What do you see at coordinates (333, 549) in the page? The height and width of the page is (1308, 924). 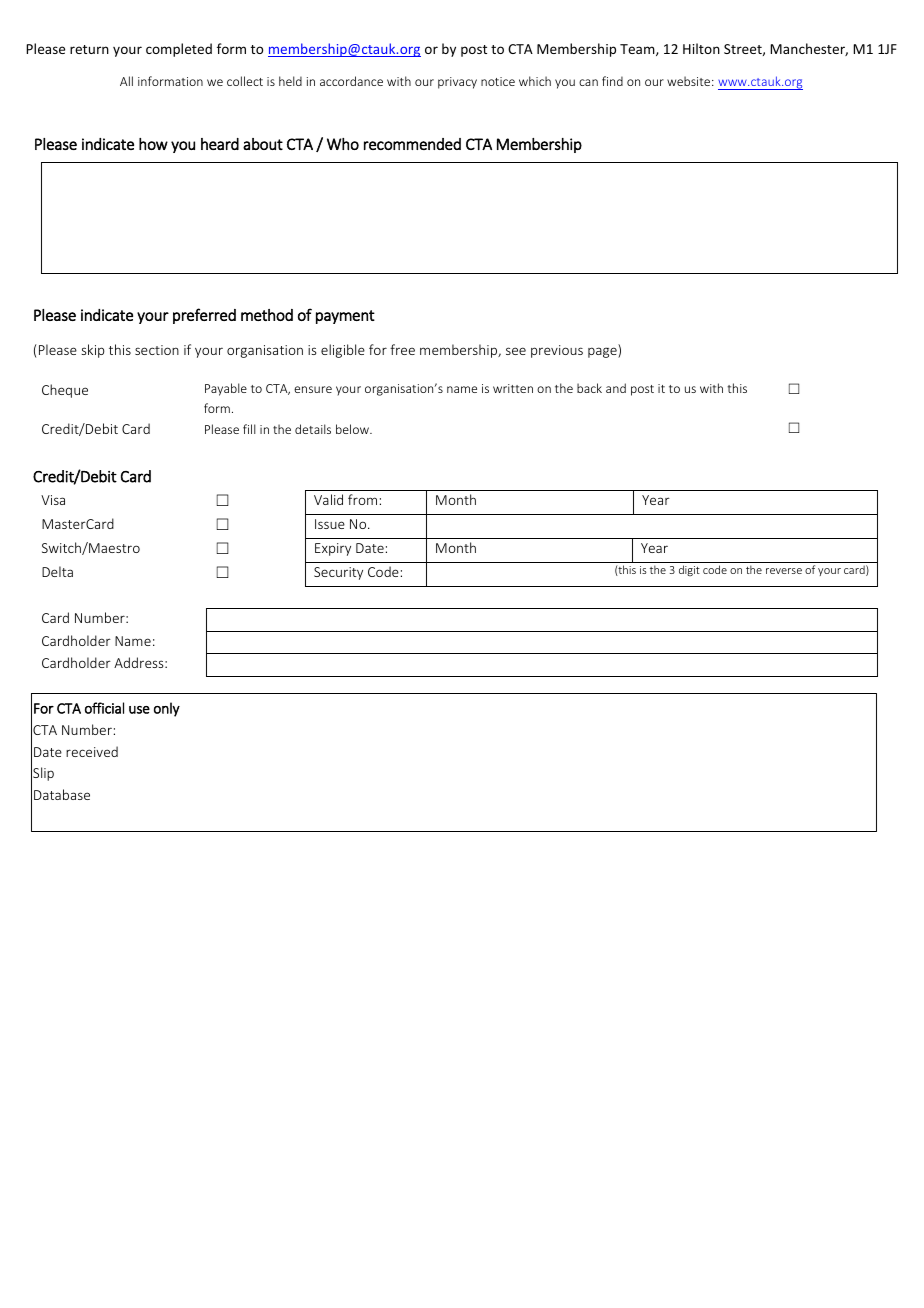 I see `Expiry` at bounding box center [333, 549].
